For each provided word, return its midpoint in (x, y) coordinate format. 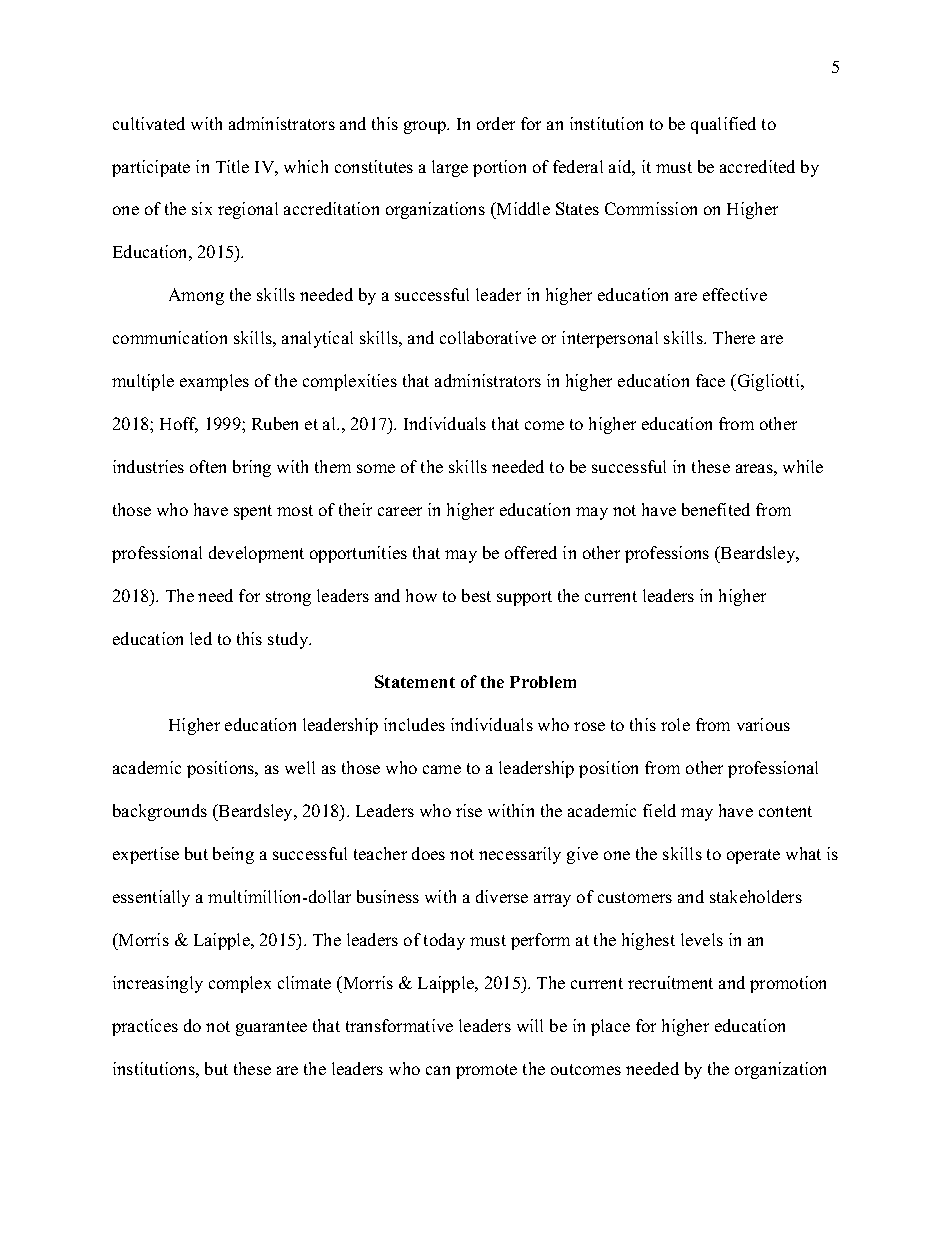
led (201, 638)
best (476, 595)
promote (486, 1071)
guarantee (271, 1028)
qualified (723, 125)
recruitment (670, 982)
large (450, 168)
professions (667, 554)
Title (232, 166)
